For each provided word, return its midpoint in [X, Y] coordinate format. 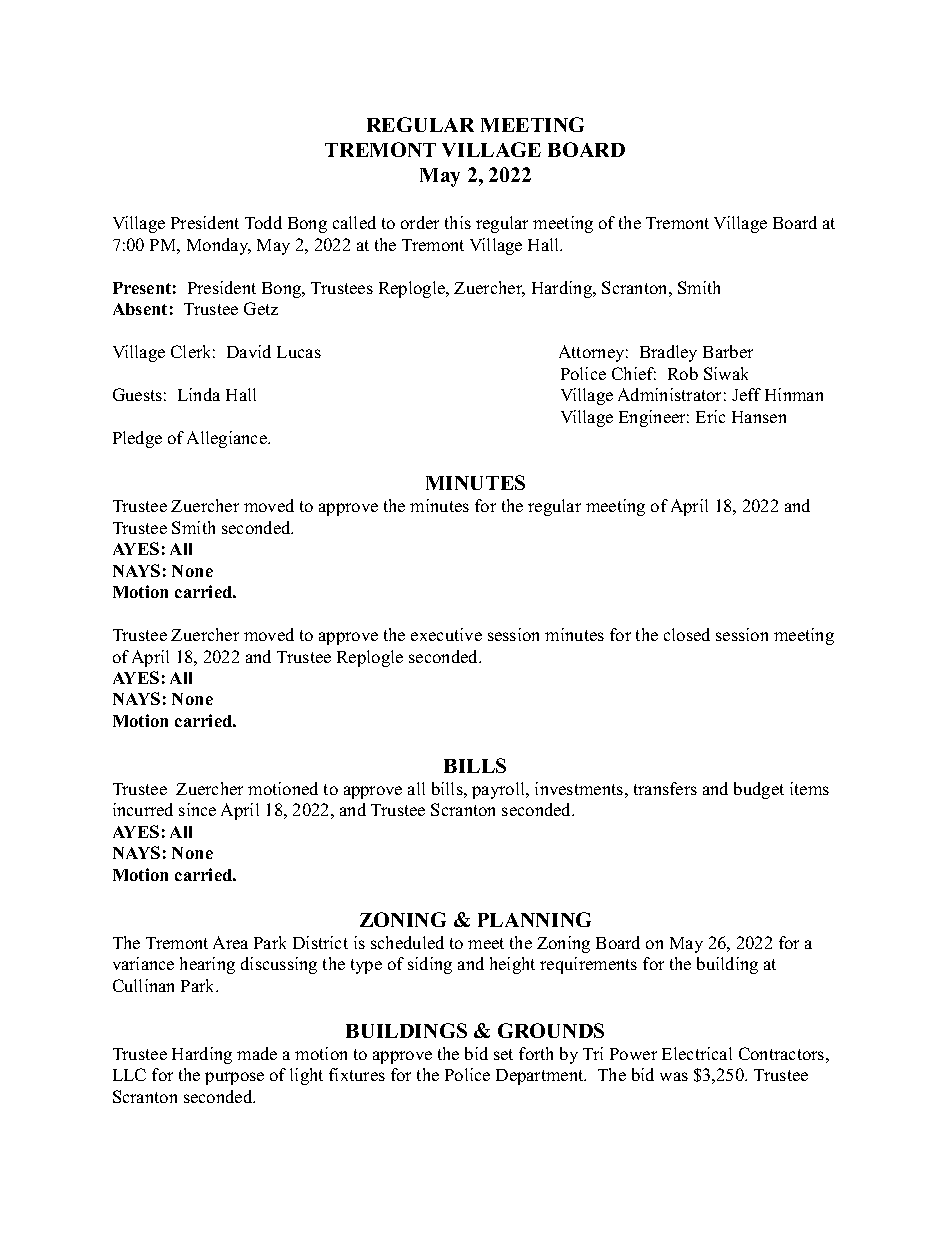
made [257, 1053]
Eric [710, 416]
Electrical [697, 1053]
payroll [499, 790]
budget [759, 790]
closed [687, 634]
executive [446, 634]
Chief [634, 373]
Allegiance [228, 439]
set [503, 1054]
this [458, 222]
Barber [728, 351]
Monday [219, 246]
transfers [665, 788]
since [197, 809]
